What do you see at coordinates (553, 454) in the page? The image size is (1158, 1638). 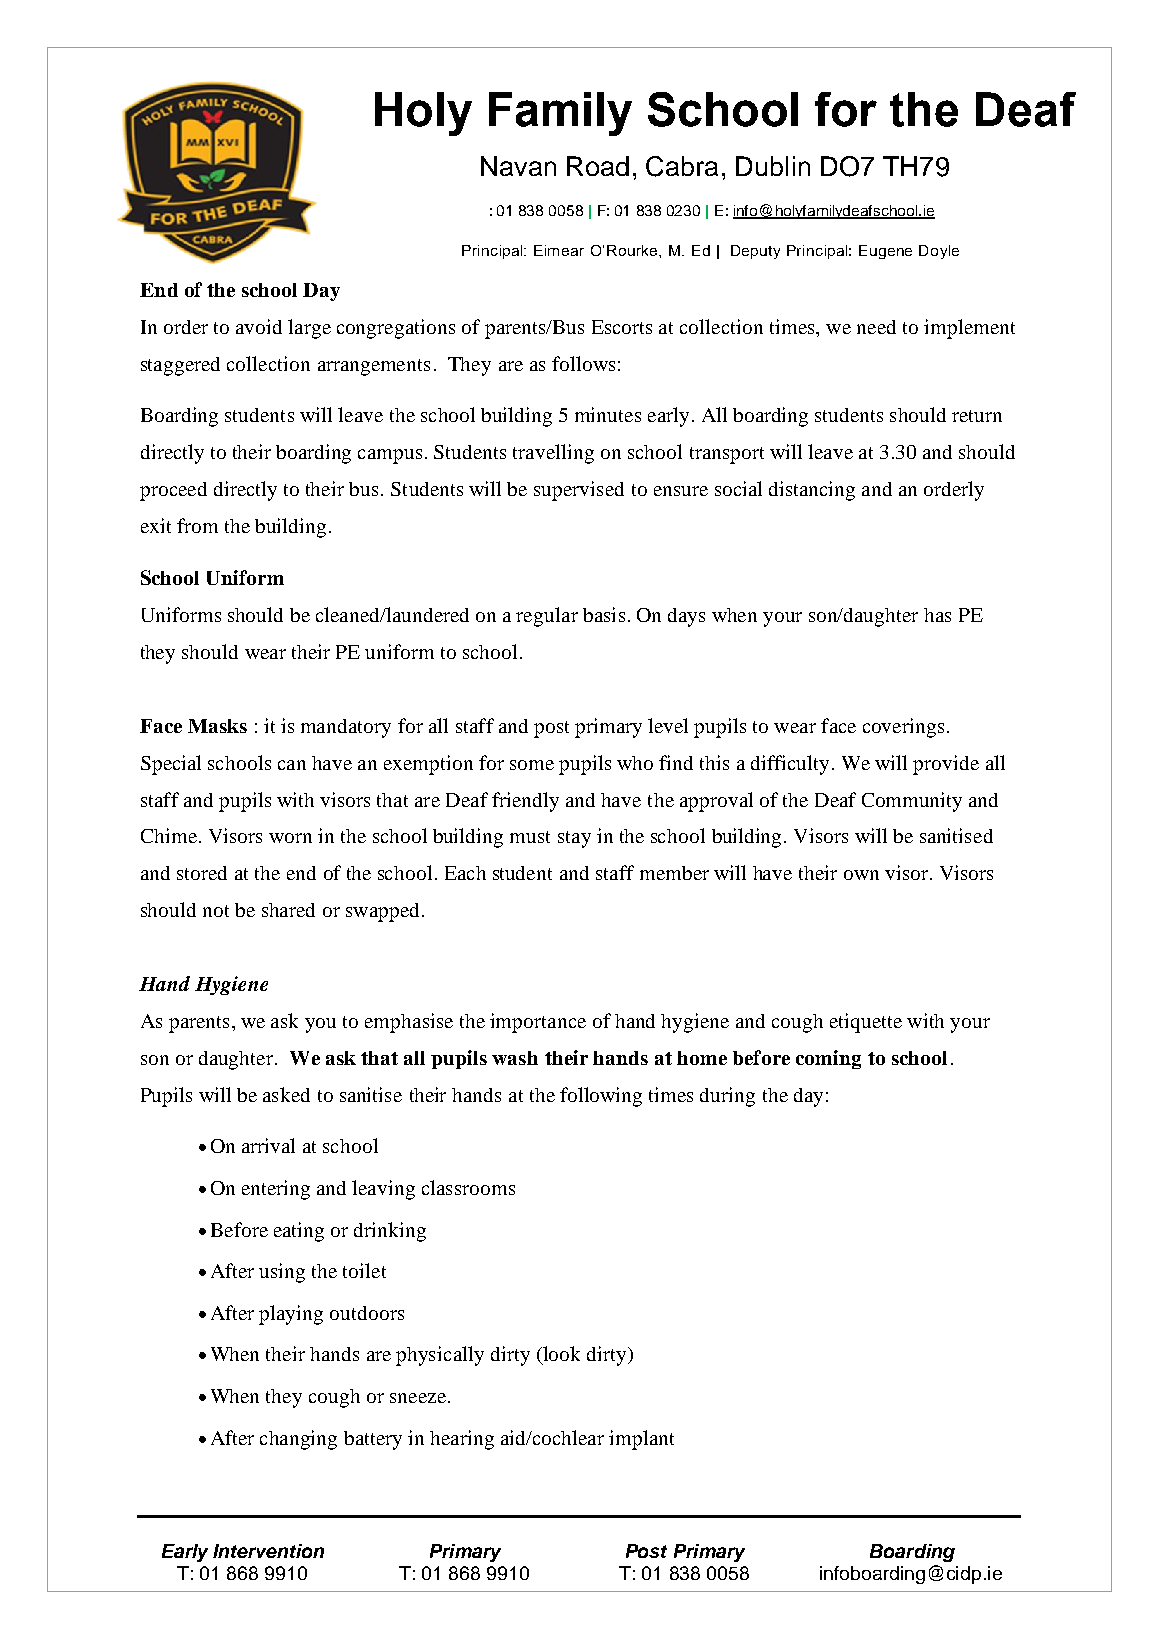 I see `travelling` at bounding box center [553, 454].
